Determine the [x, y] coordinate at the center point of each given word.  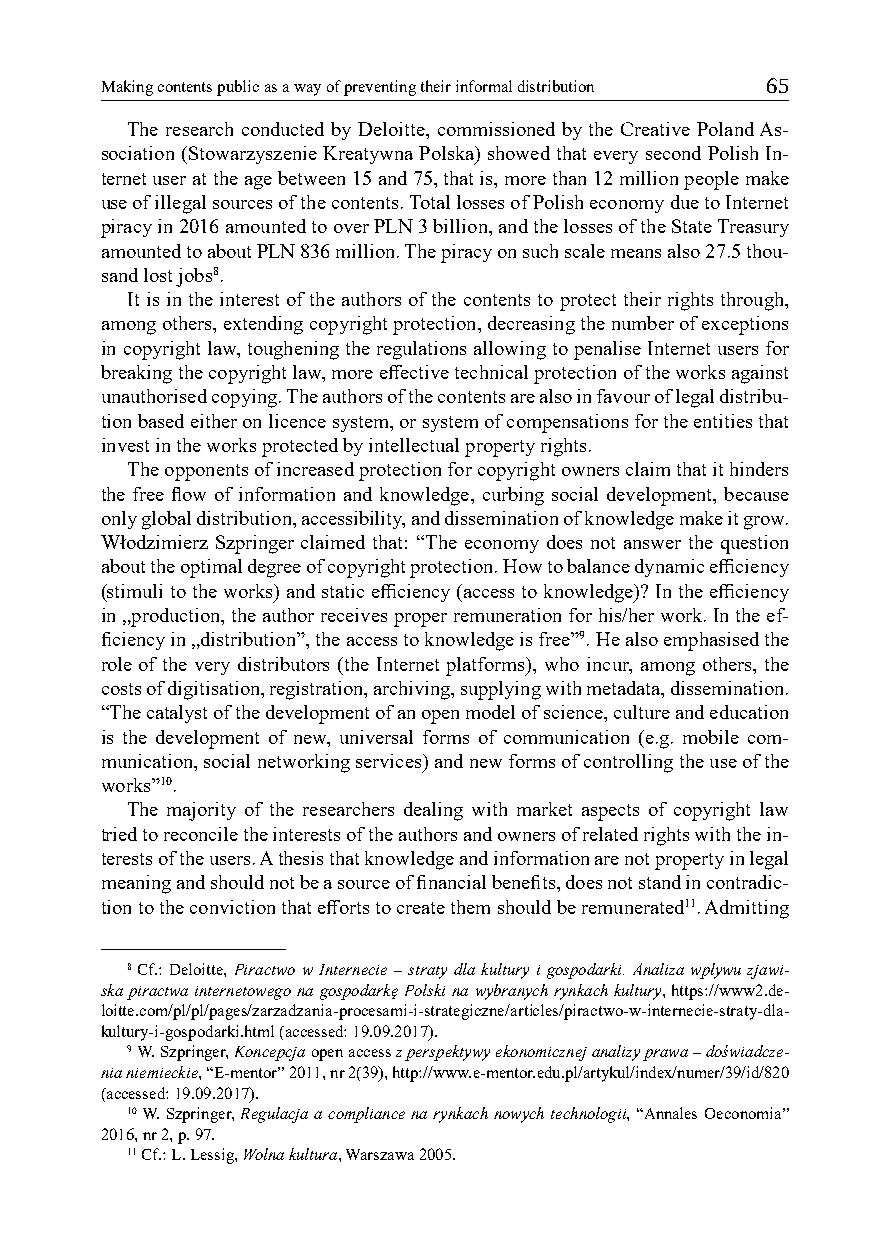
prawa [665, 1055]
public [238, 88]
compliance [366, 1115]
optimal [211, 568]
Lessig [213, 1156]
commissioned [496, 129]
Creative [655, 129]
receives [354, 615]
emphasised [711, 641]
